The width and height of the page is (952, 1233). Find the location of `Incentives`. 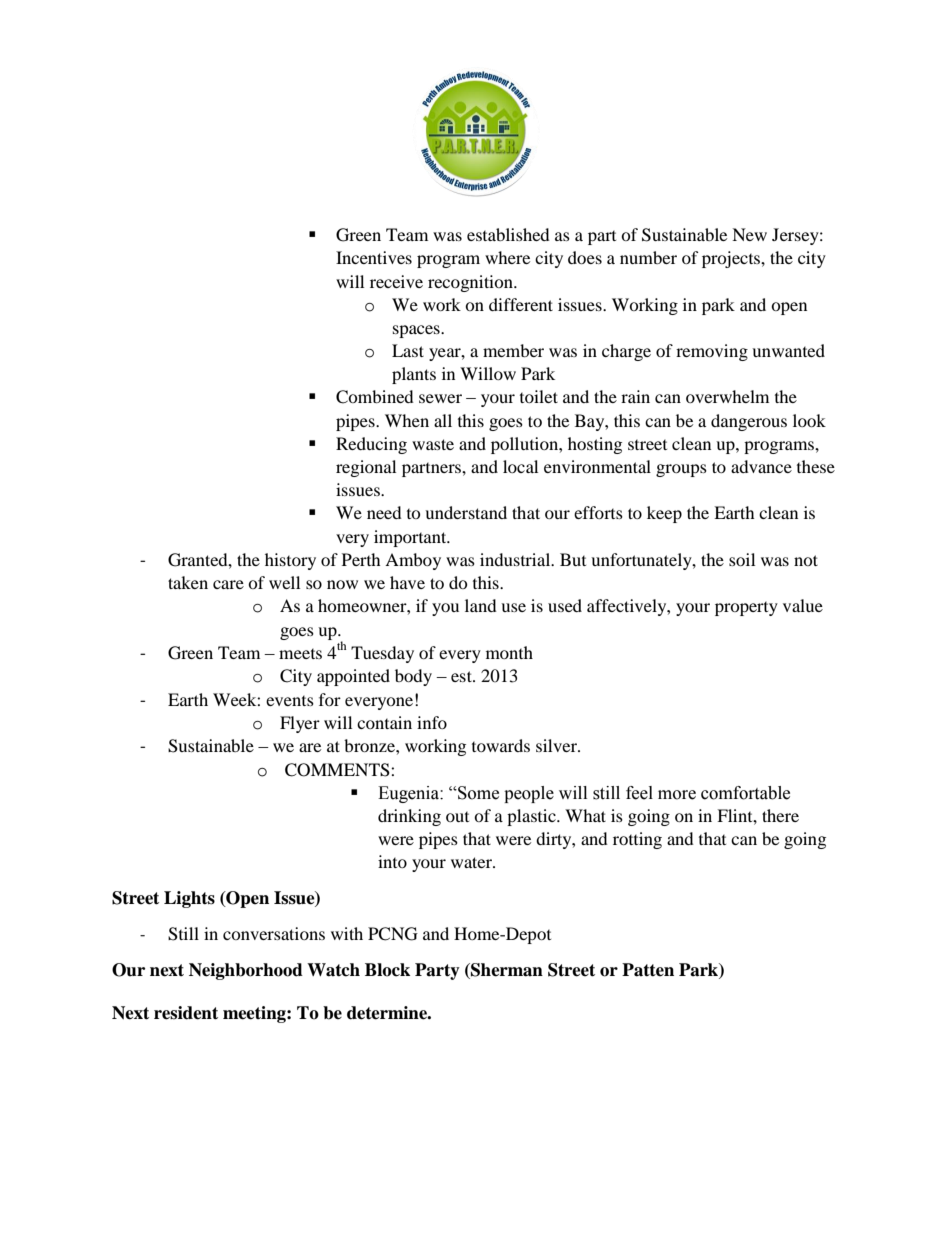

Incentives is located at coordinates (374, 257).
